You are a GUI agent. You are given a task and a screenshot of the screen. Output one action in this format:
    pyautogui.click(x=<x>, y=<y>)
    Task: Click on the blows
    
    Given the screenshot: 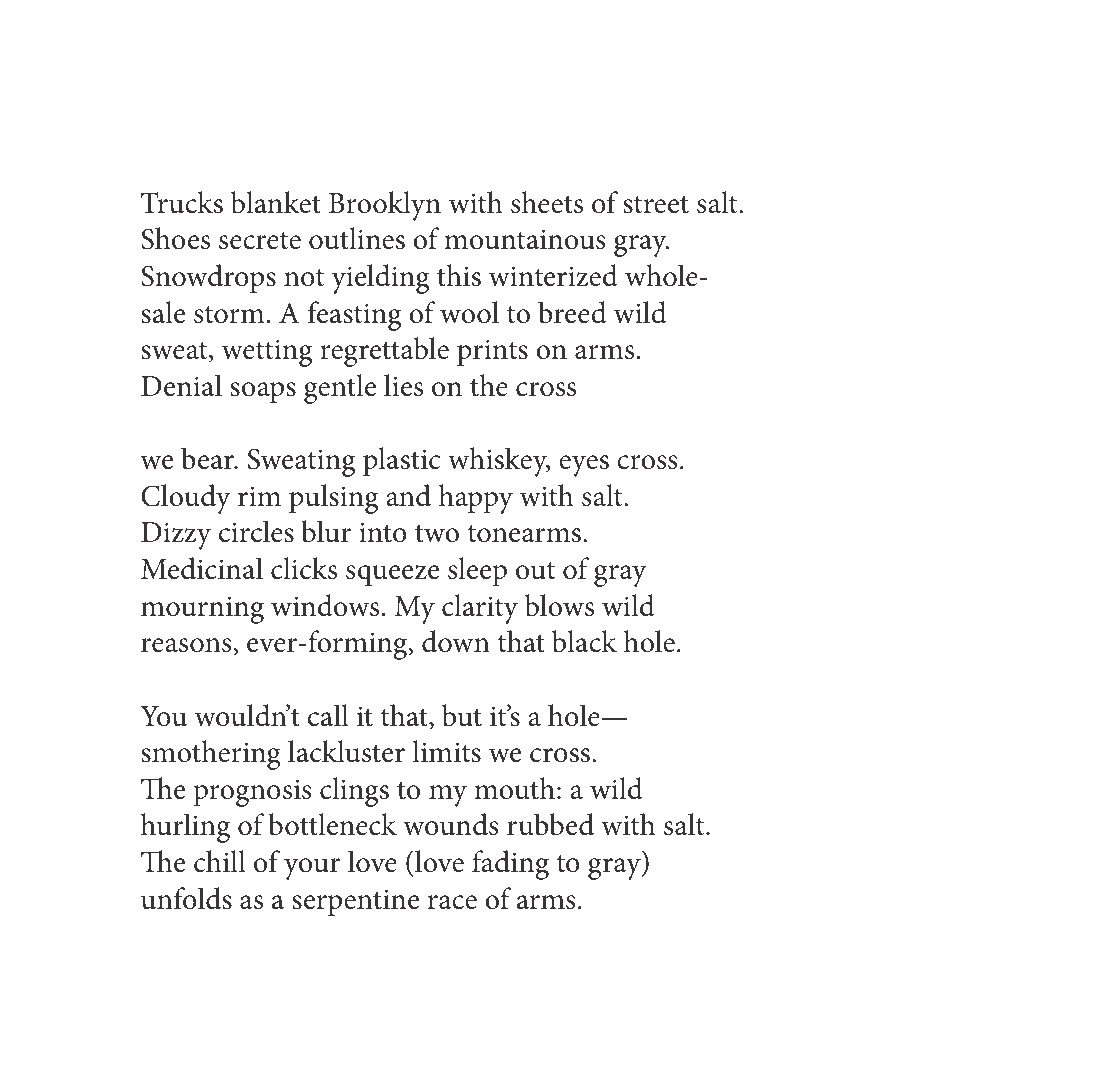 What is the action you would take?
    pyautogui.click(x=559, y=605)
